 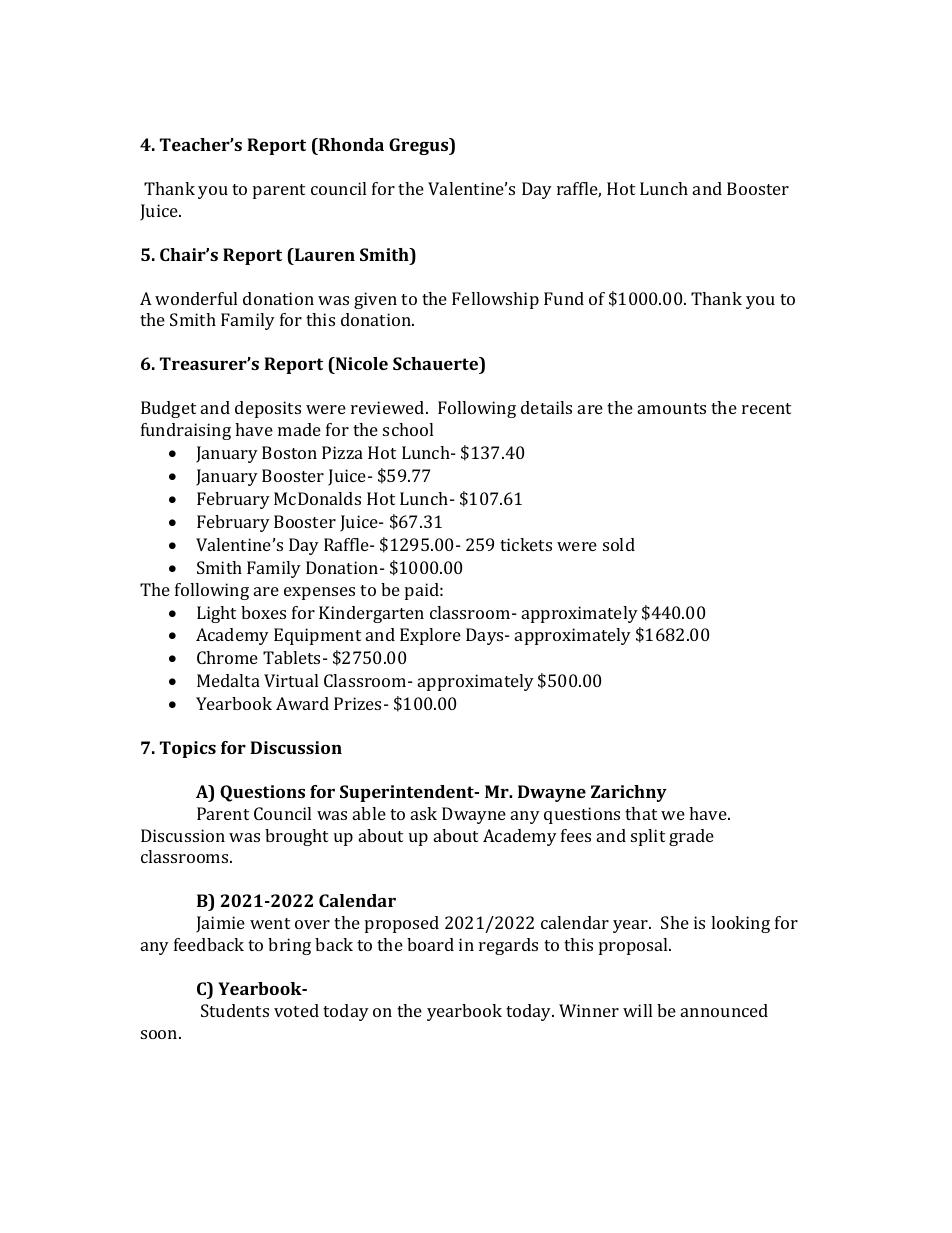 What do you see at coordinates (495, 300) in the document?
I see `Fellowship` at bounding box center [495, 300].
